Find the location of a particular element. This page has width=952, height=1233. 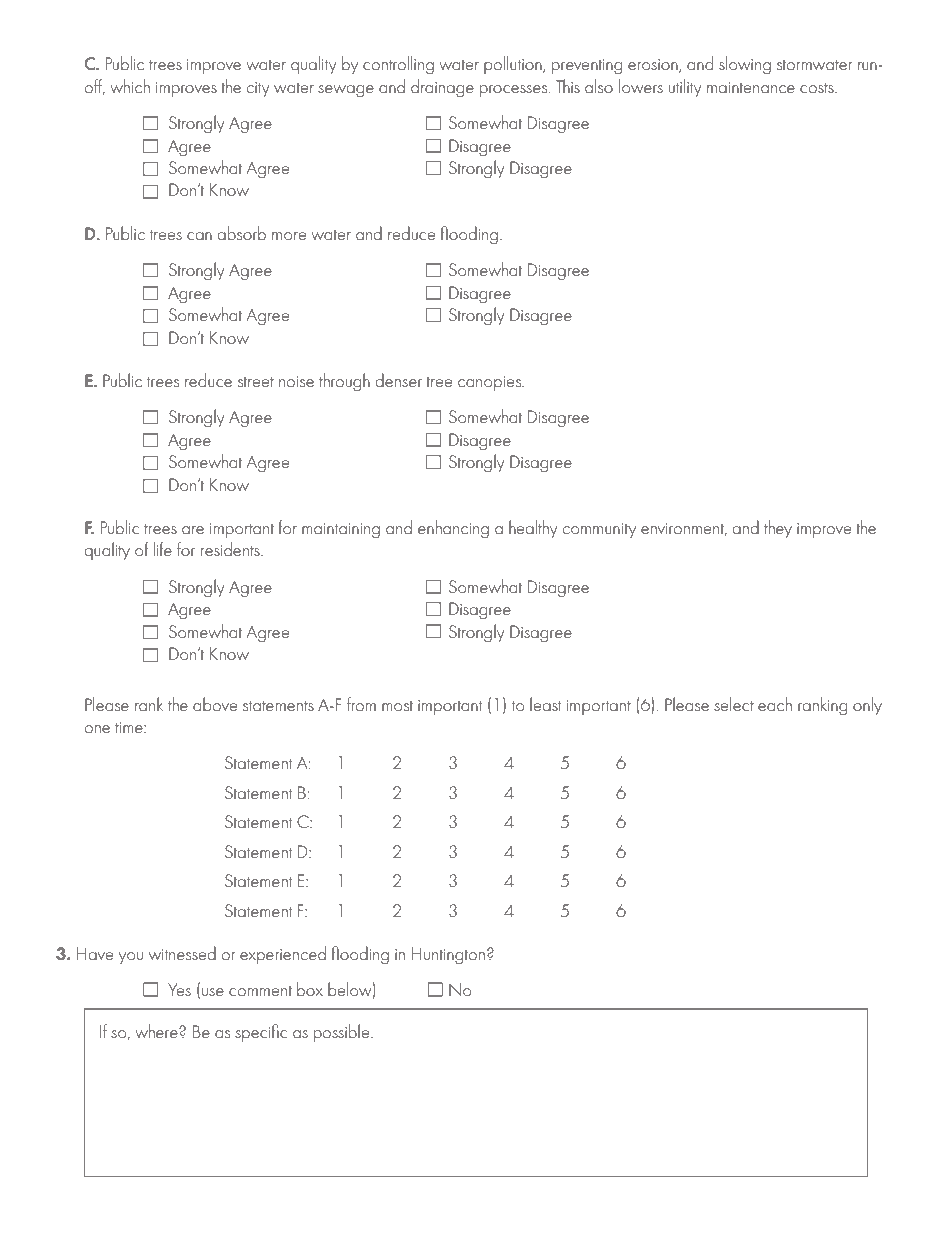

city is located at coordinates (258, 89).
